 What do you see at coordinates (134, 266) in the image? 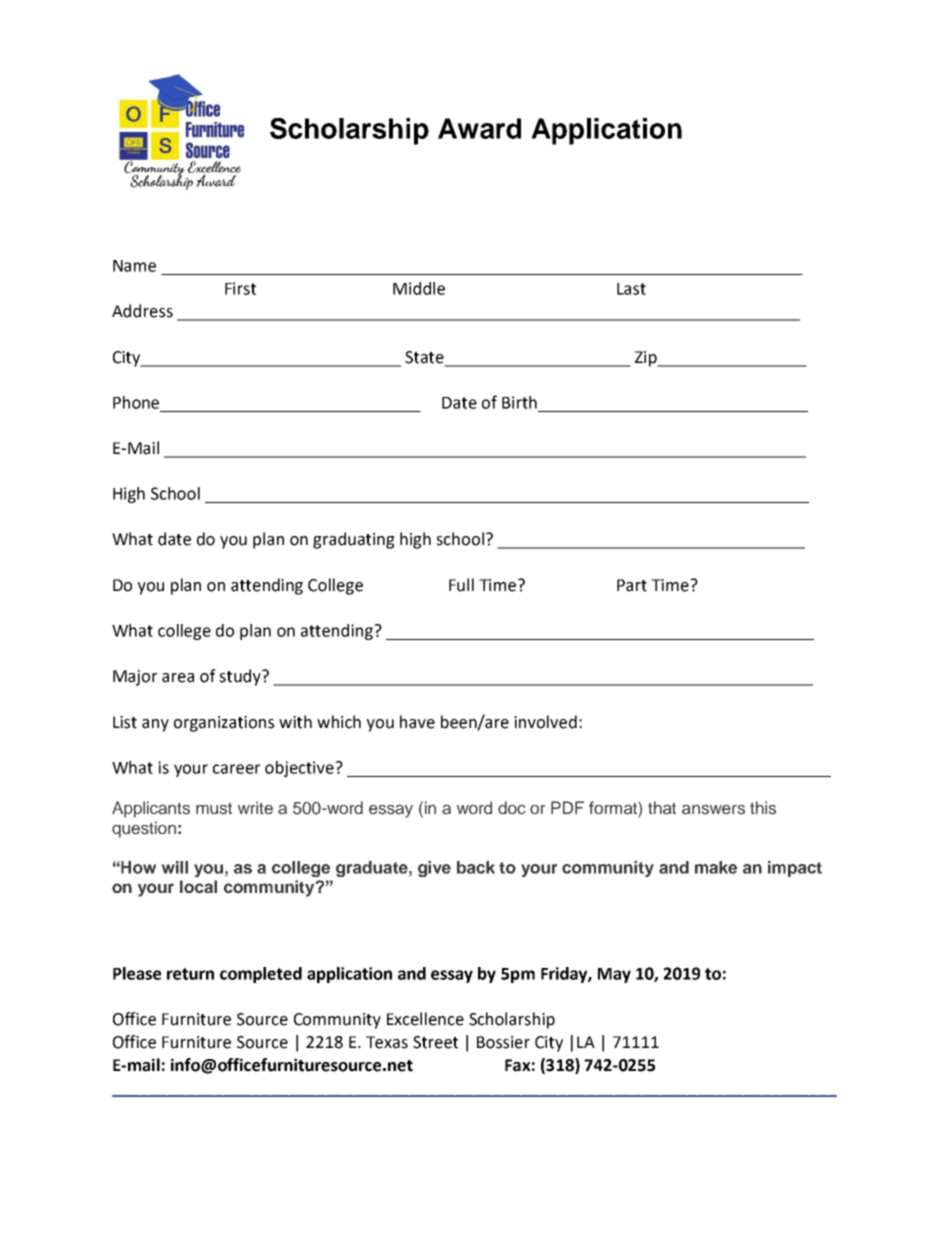
I see `Name` at bounding box center [134, 266].
